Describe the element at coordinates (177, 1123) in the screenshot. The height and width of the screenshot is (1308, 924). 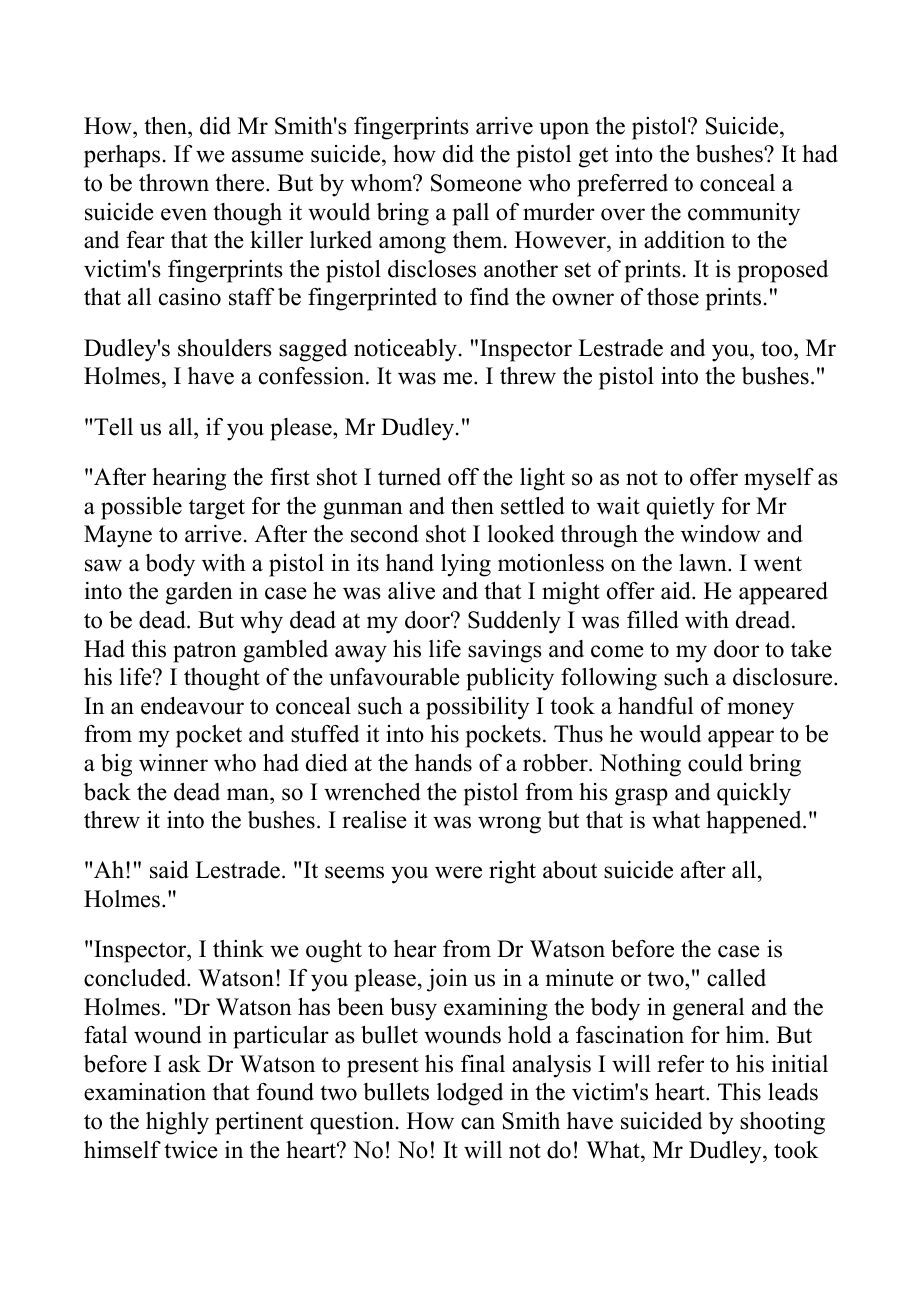
I see `highly` at that location.
